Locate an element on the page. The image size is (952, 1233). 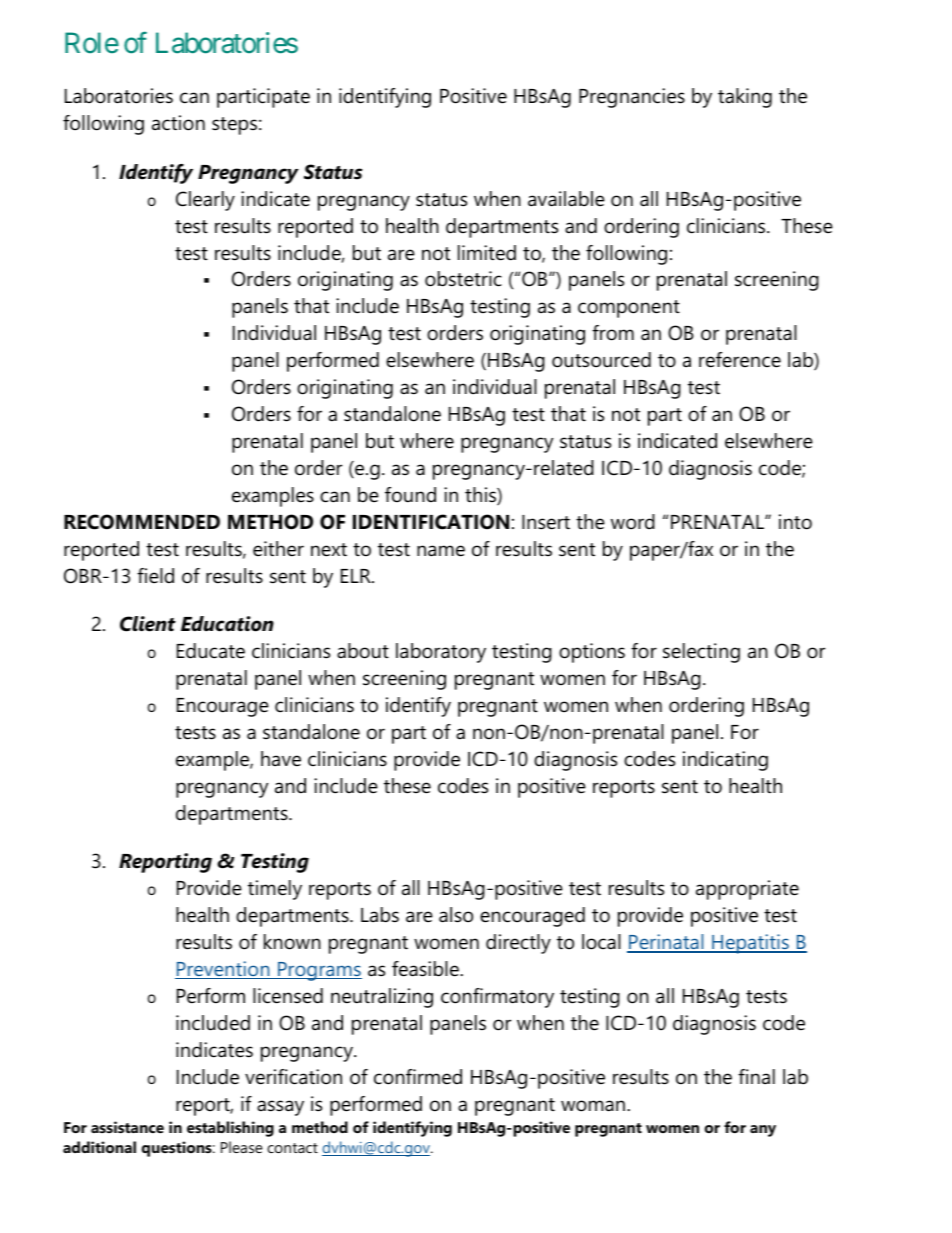
selecting is located at coordinates (701, 653).
